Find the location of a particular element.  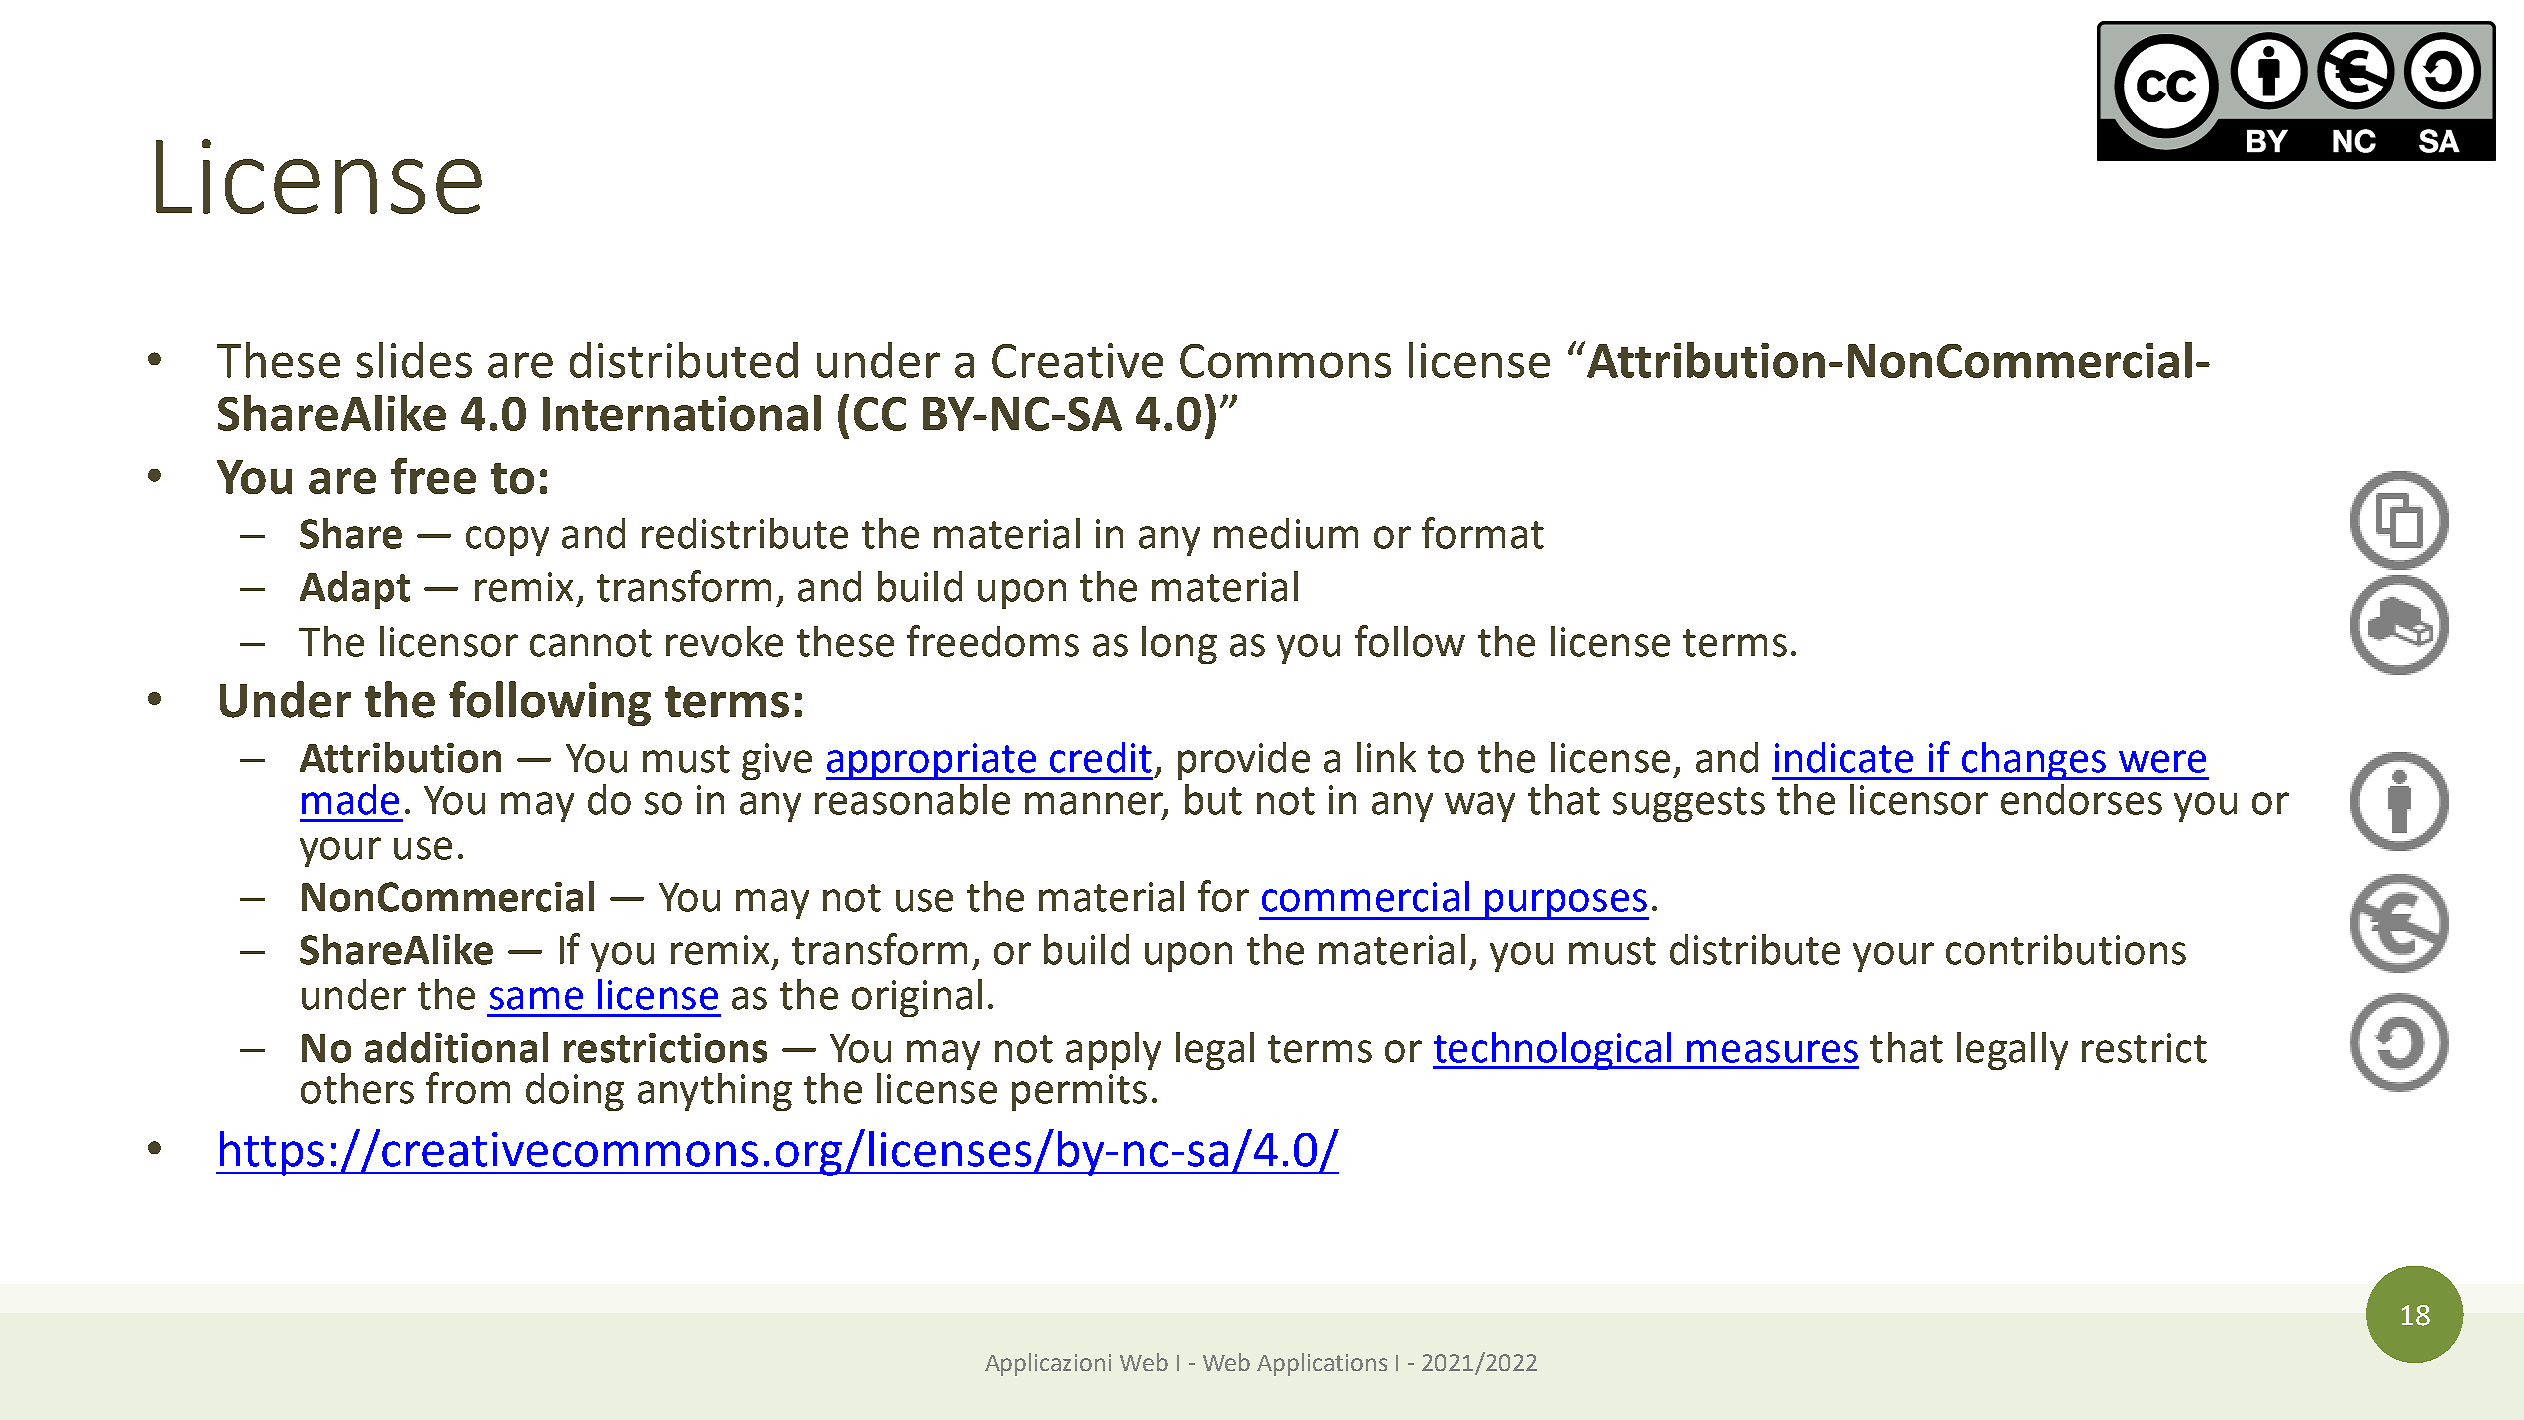

permits is located at coordinates (1079, 1092).
